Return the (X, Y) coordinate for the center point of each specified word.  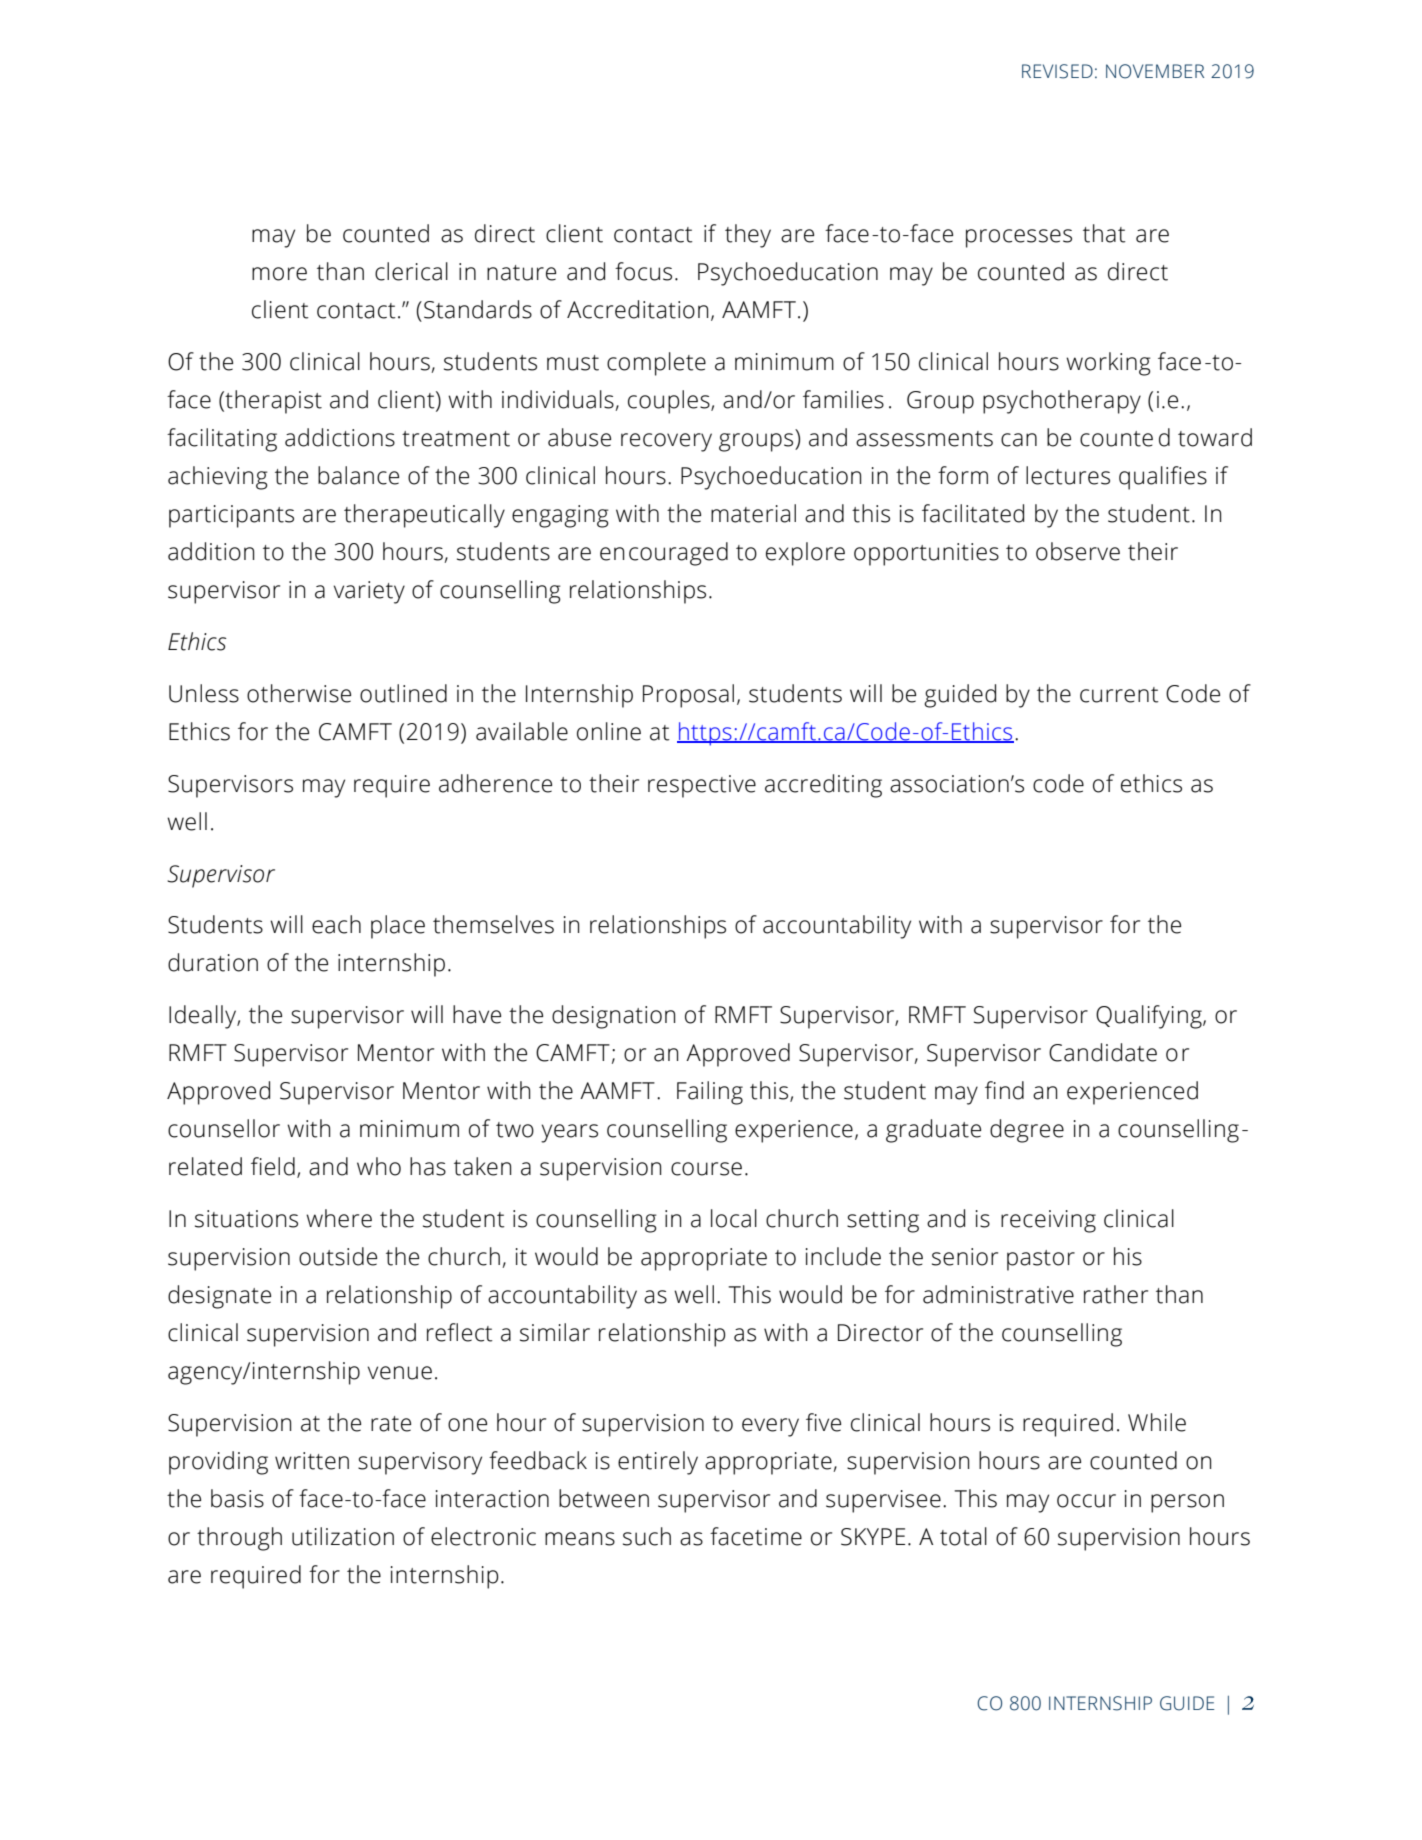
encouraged (664, 554)
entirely (658, 1463)
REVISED (1057, 71)
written (312, 1461)
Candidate (1103, 1052)
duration (213, 962)
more (279, 274)
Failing (710, 1093)
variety (369, 592)
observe (1078, 551)
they (748, 236)
